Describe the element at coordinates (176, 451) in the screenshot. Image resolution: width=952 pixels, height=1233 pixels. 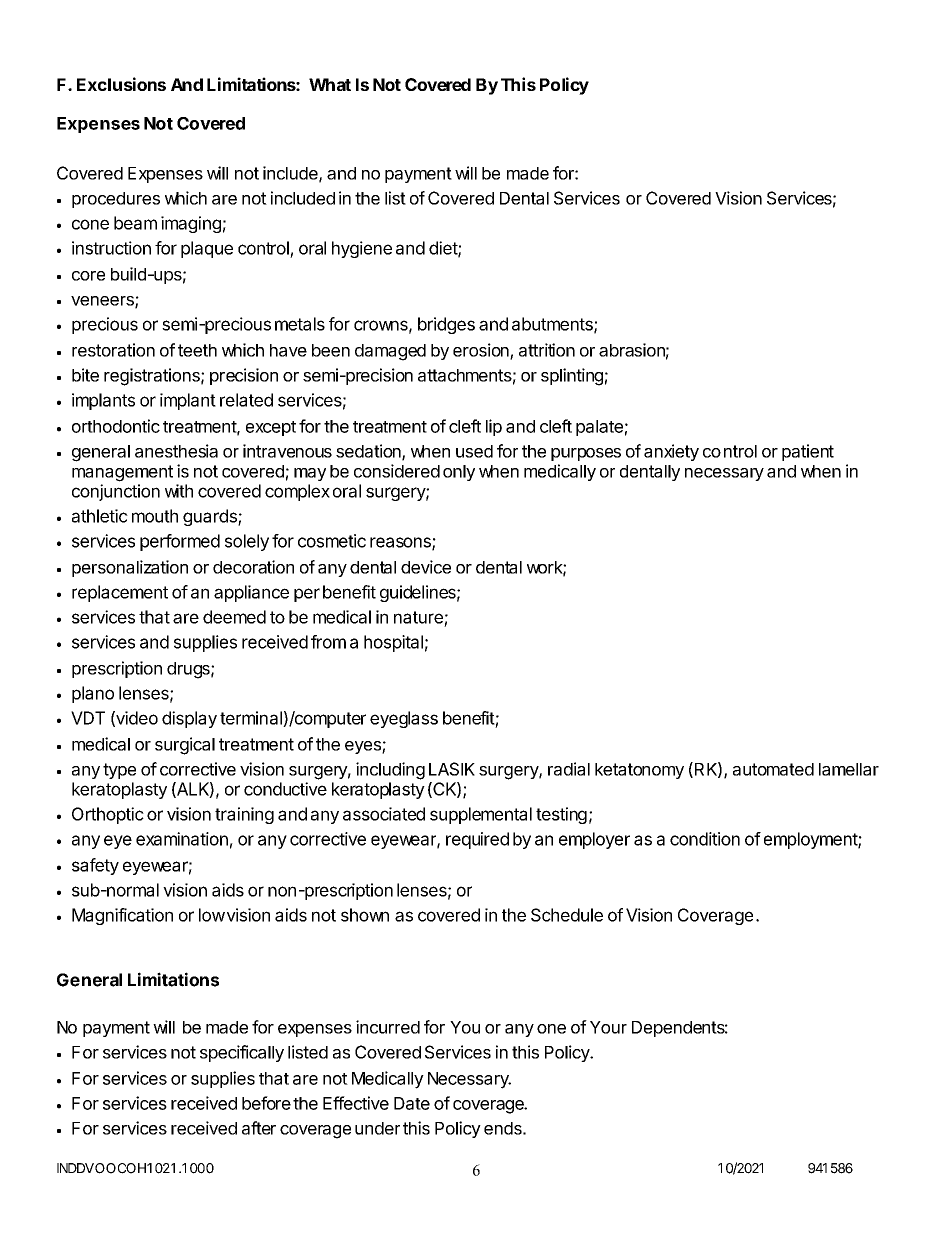
I see `anesthesia` at that location.
